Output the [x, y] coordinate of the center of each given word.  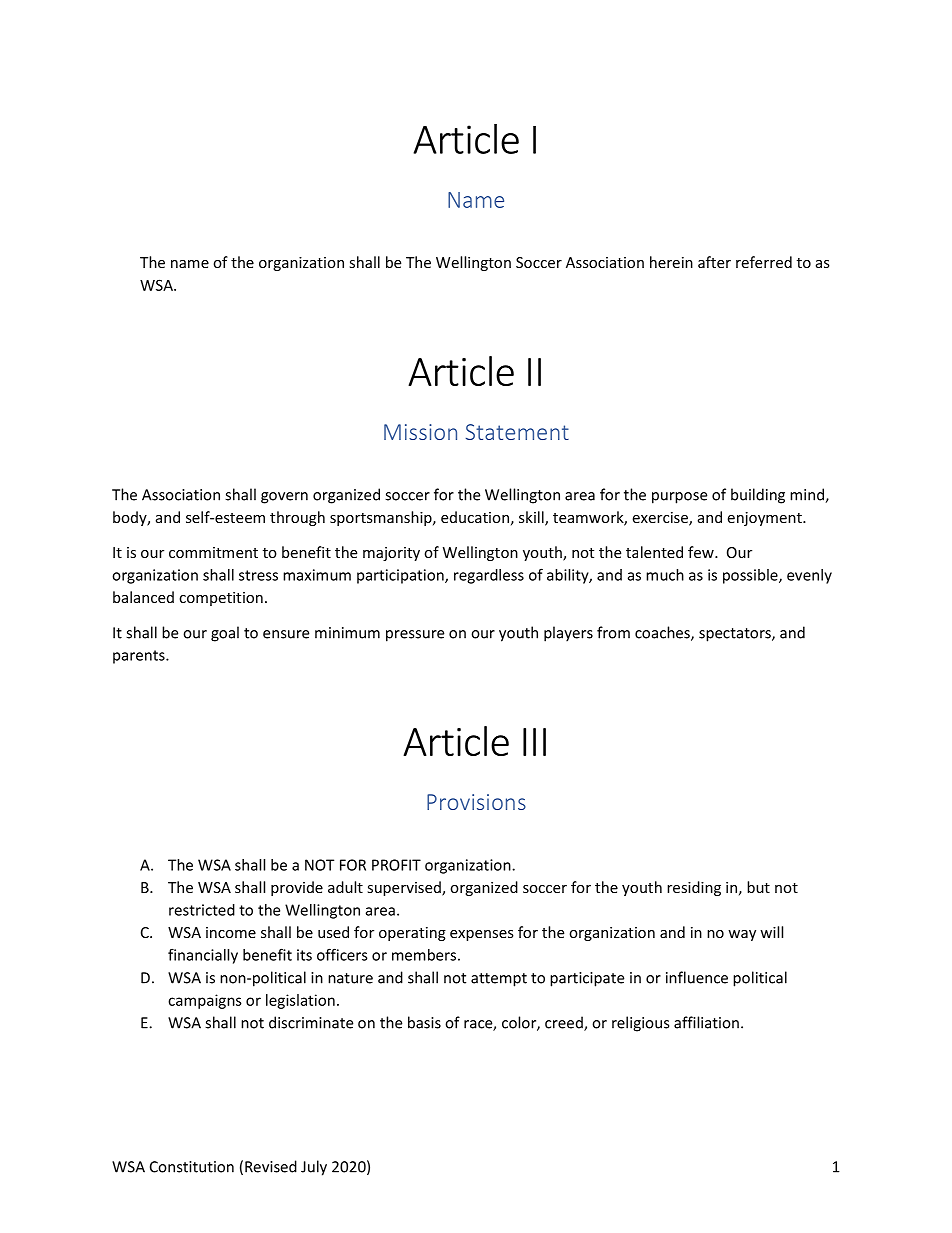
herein [671, 262]
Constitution [192, 1167]
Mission [420, 432]
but [758, 887]
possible [751, 576]
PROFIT [396, 865]
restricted [202, 910]
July [314, 1168]
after [714, 262]
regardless [489, 576]
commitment [213, 552]
